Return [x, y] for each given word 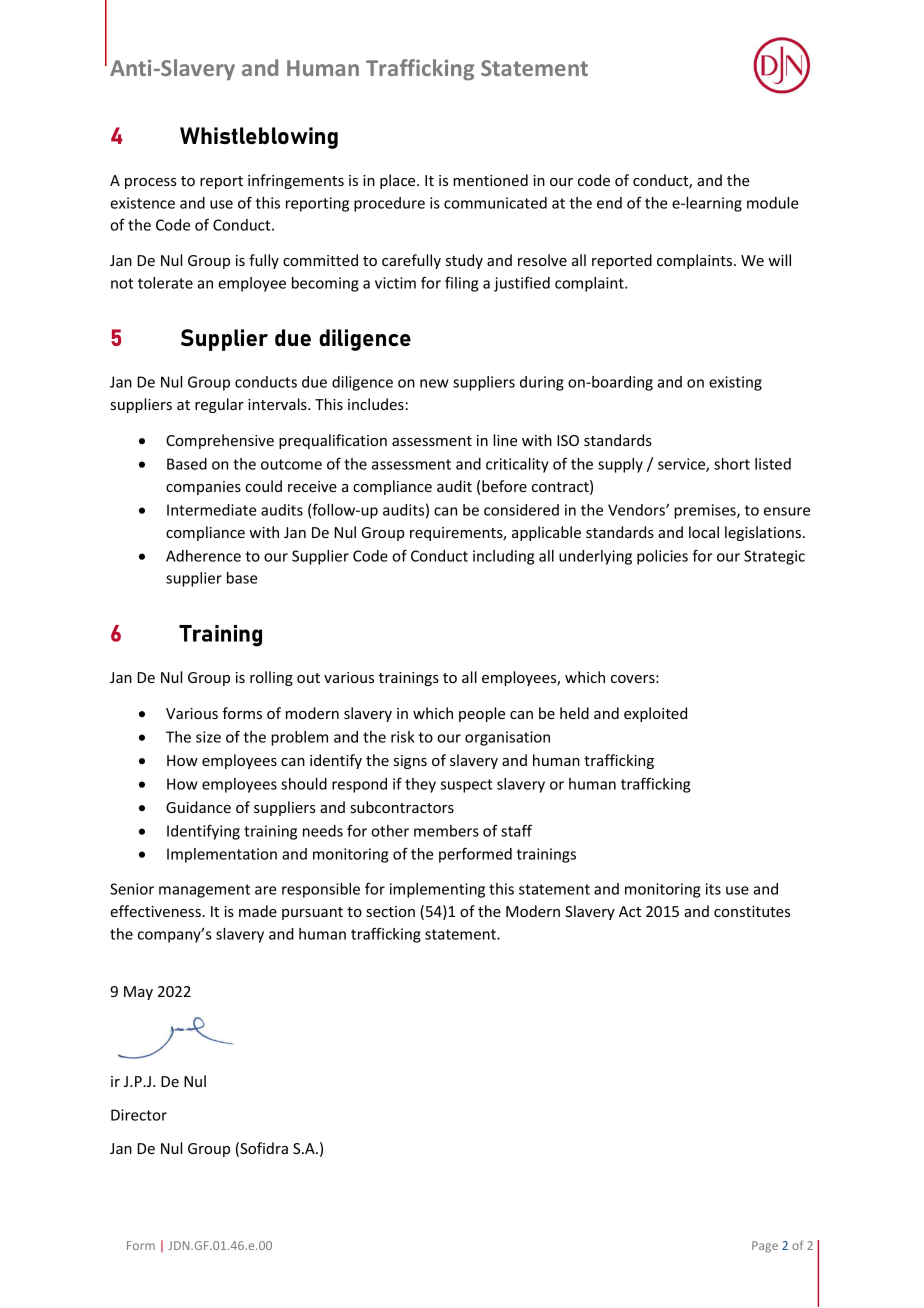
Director [139, 1115]
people [482, 714]
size [208, 737]
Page [765, 1247]
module [772, 203]
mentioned [490, 180]
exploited [655, 714]
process [151, 183]
